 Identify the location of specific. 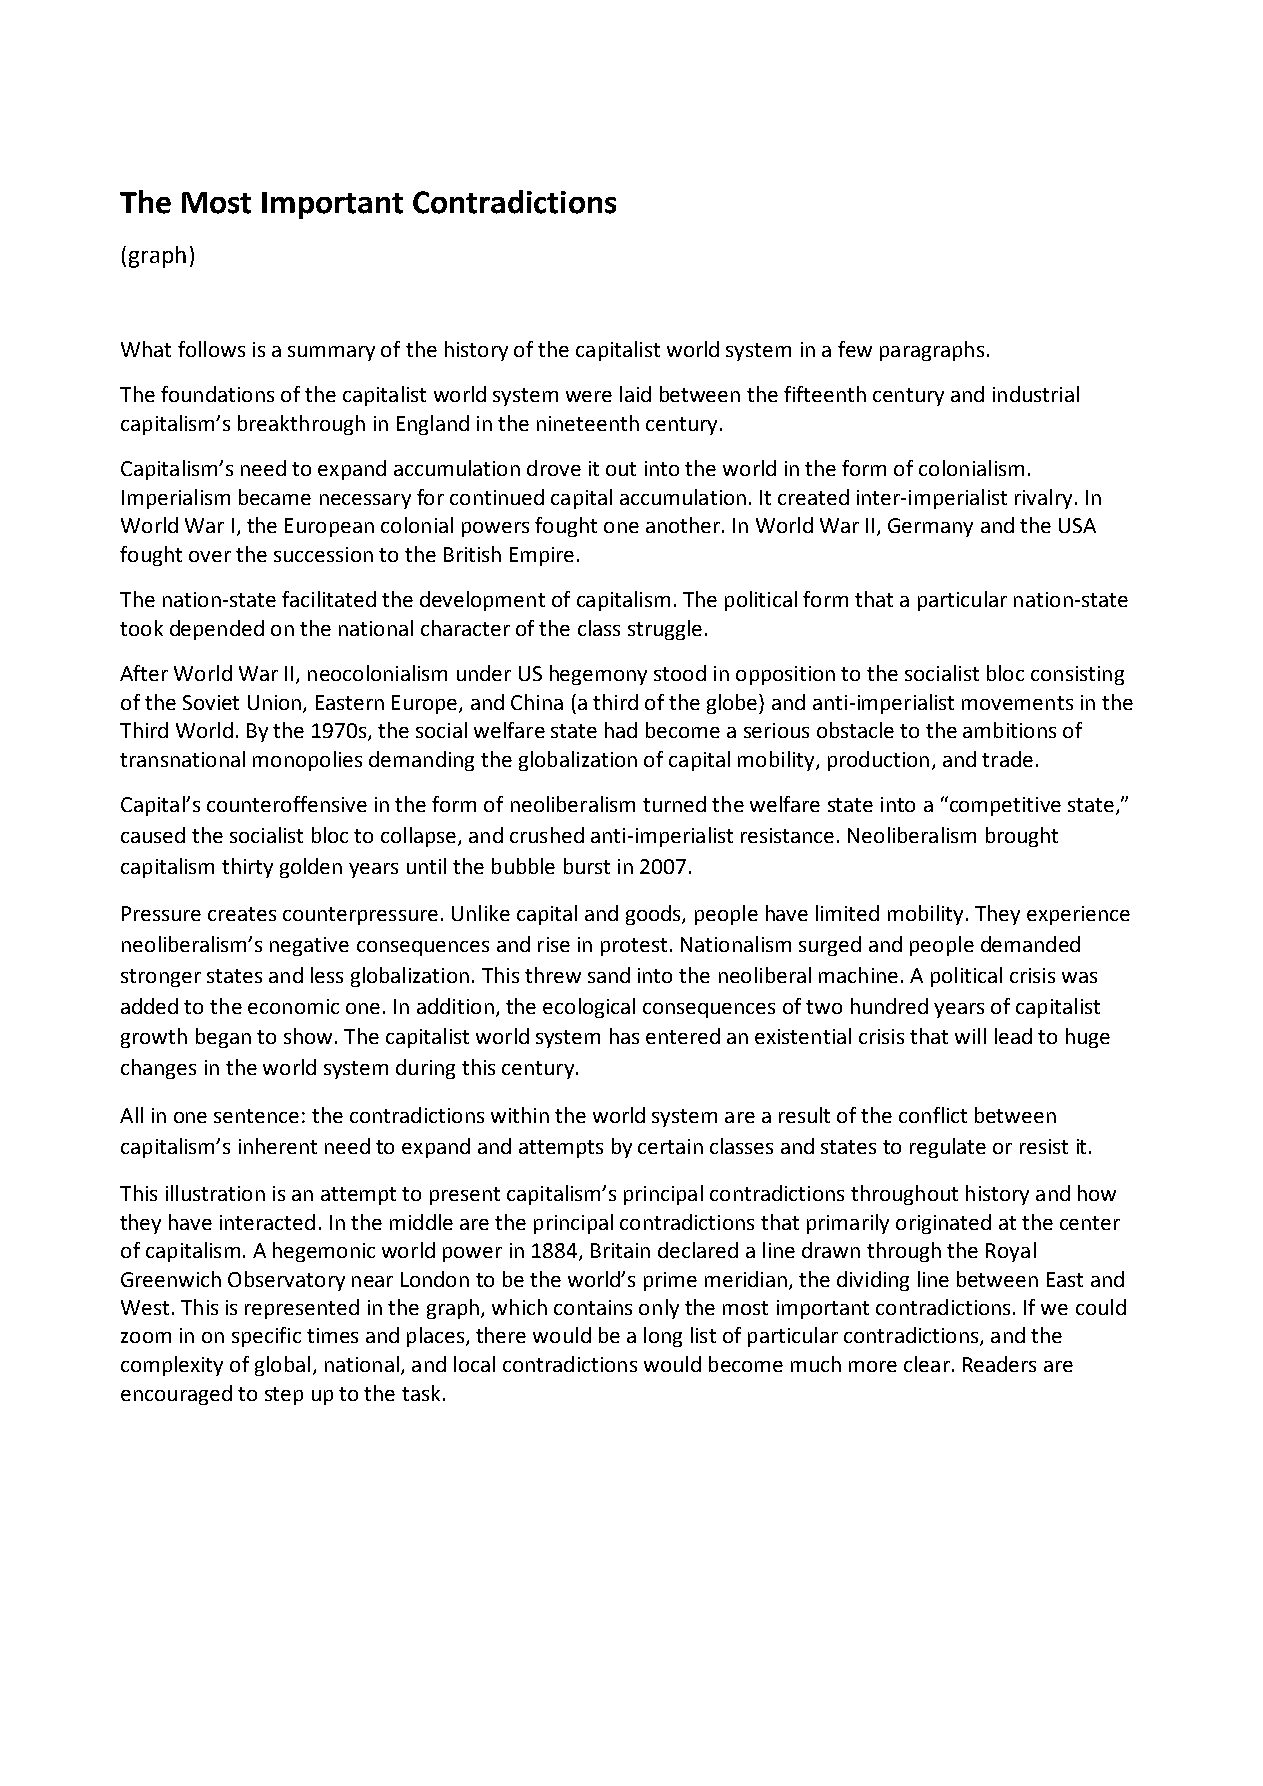
(266, 1337).
